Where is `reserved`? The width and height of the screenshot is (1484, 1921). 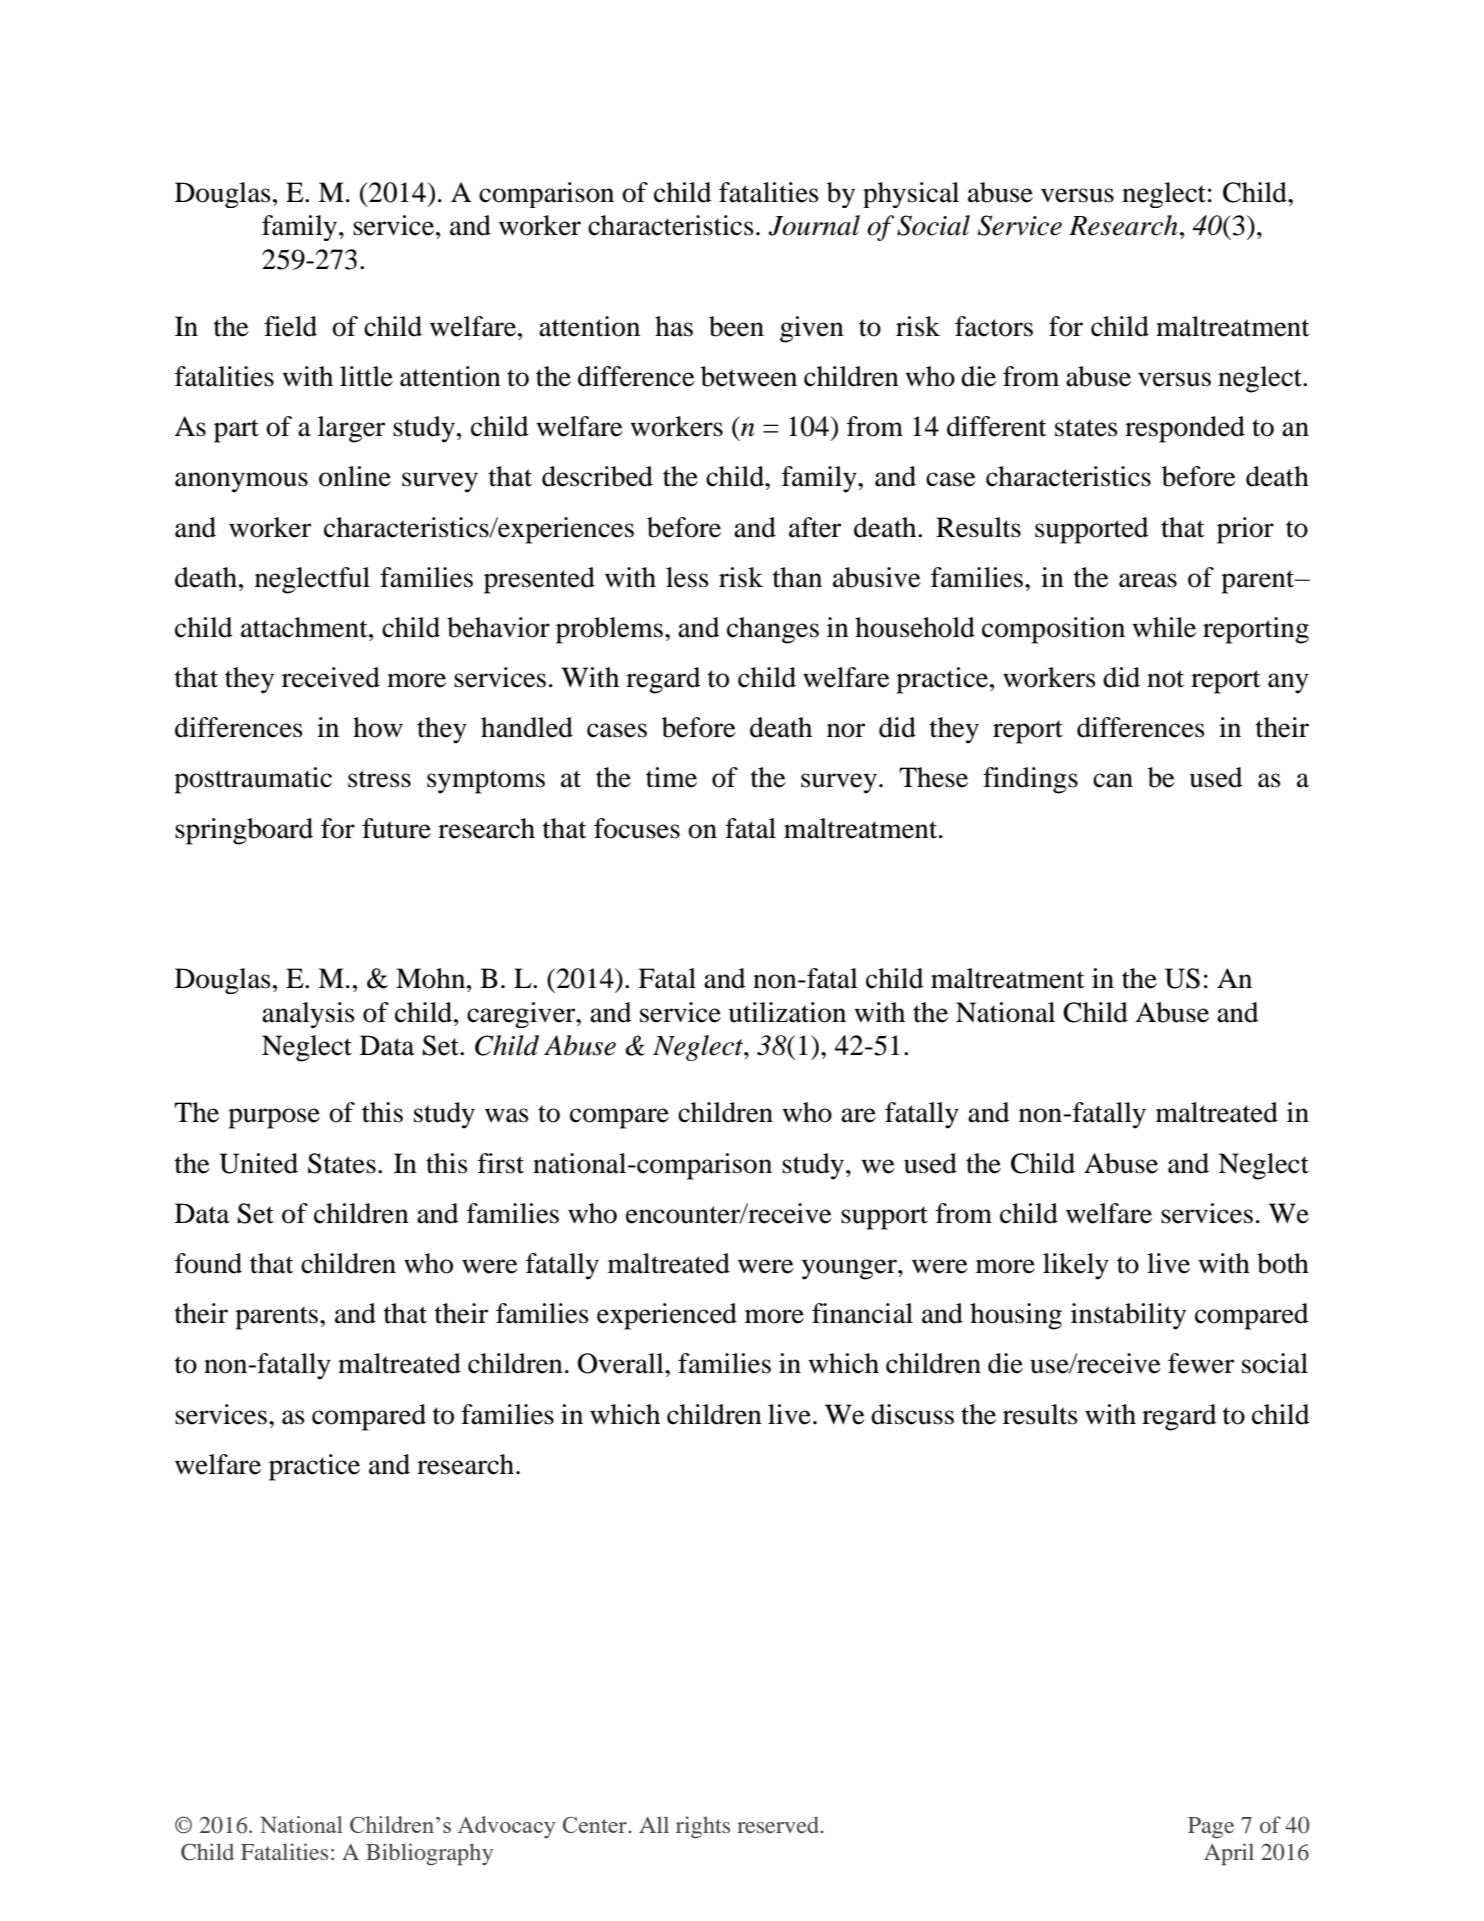 reserved is located at coordinates (779, 1824).
